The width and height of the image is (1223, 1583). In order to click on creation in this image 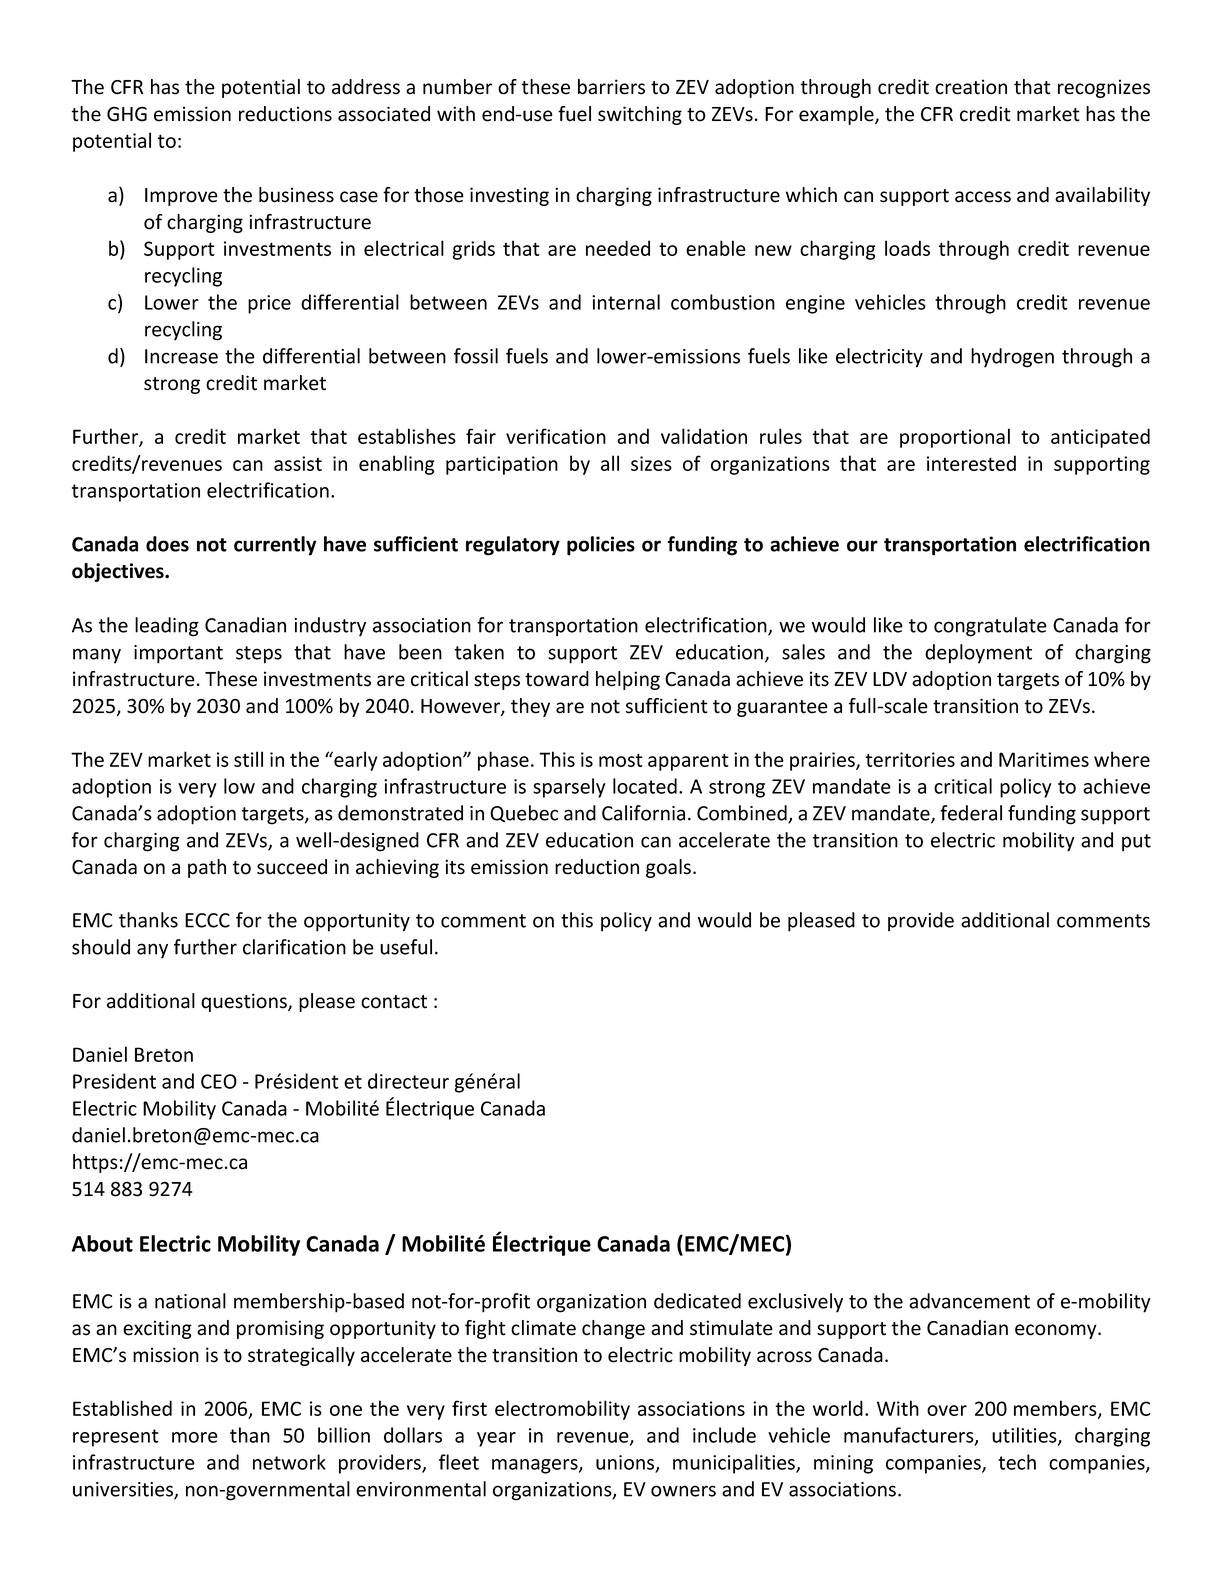, I will do `click(971, 87)`.
